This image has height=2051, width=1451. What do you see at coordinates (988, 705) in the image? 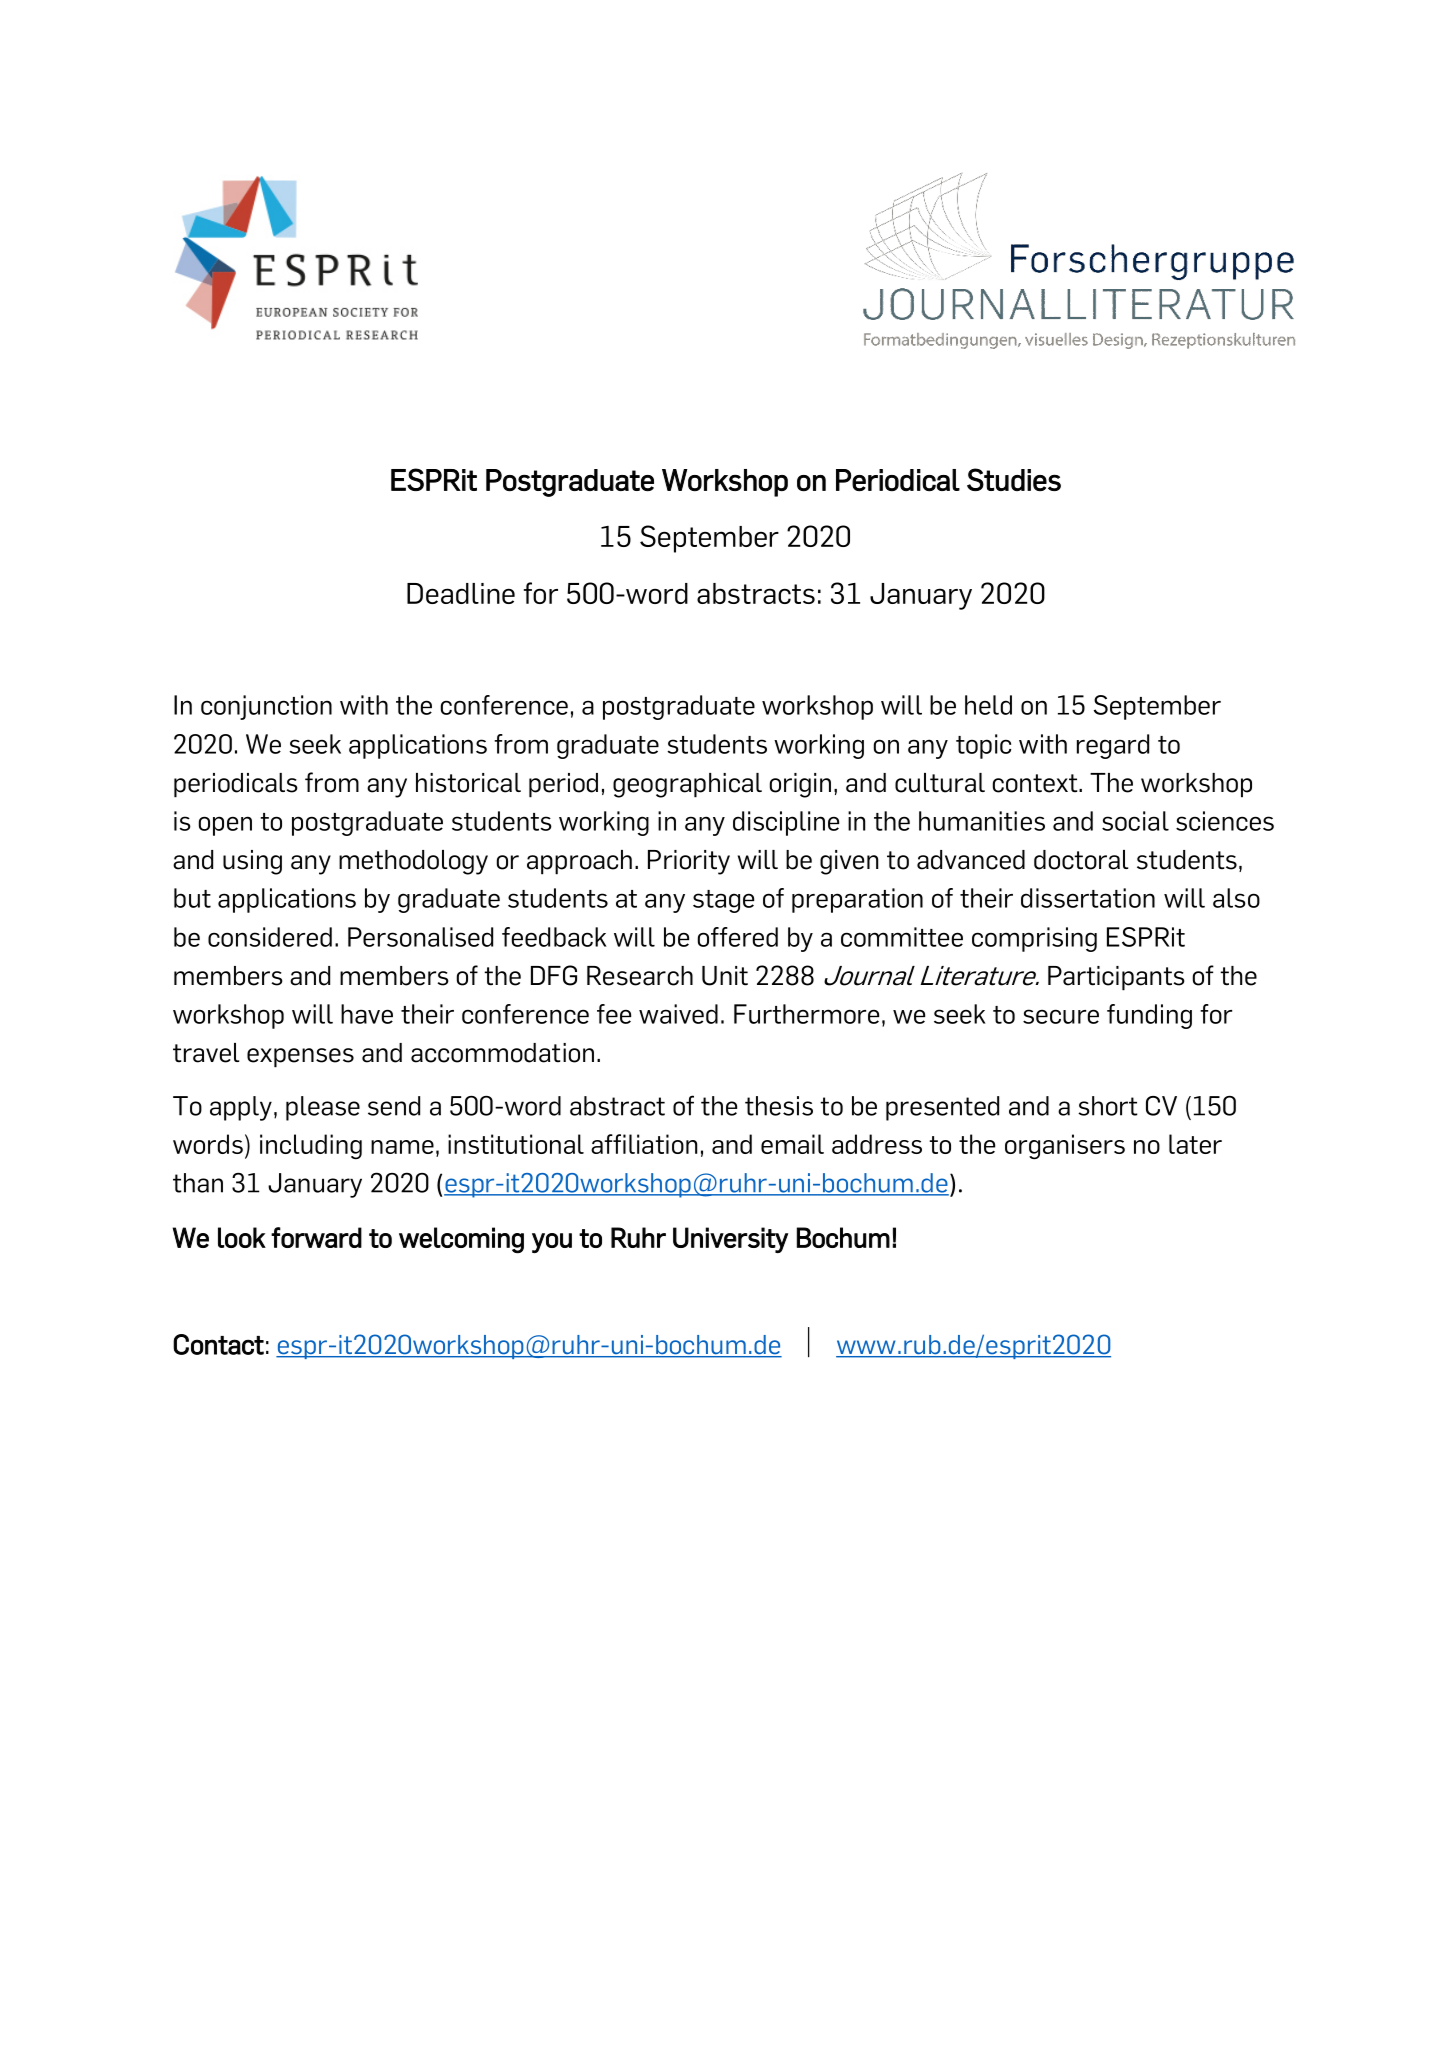
I see `held` at bounding box center [988, 705].
